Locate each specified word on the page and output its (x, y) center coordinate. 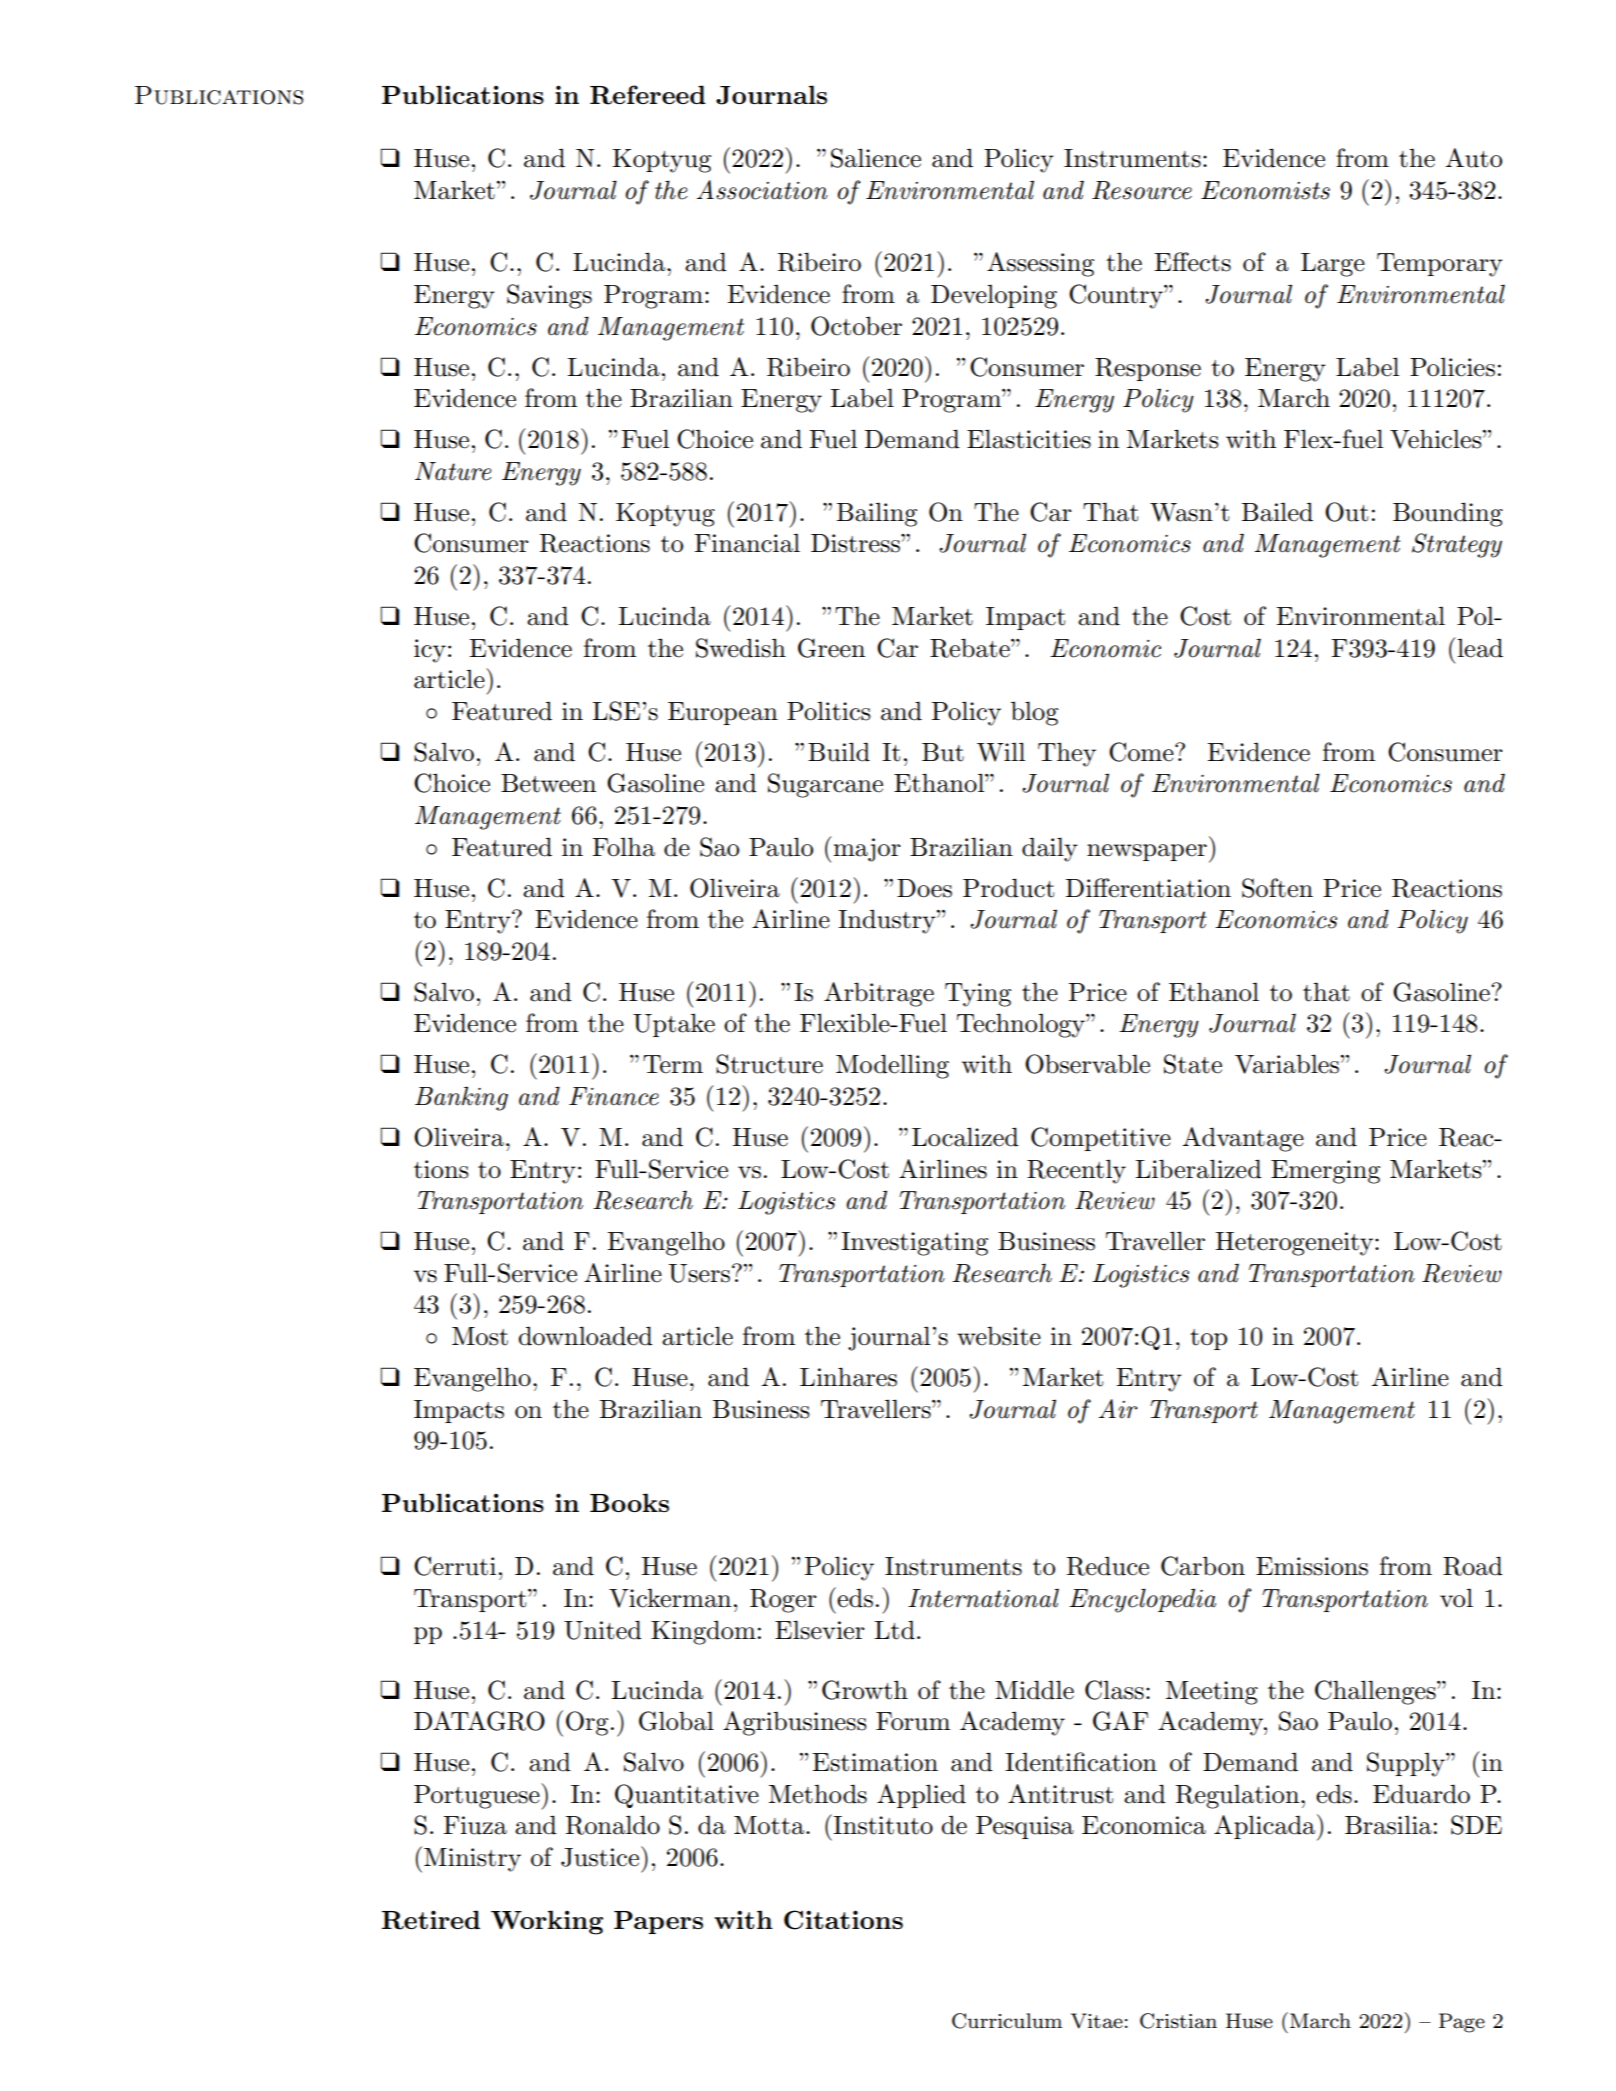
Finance (614, 1096)
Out (1346, 512)
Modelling (892, 1066)
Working (547, 1922)
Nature (453, 471)
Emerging (1325, 1172)
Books (629, 1502)
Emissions (1312, 1566)
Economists (1265, 190)
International (983, 1598)
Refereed (648, 95)
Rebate (971, 648)
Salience (876, 158)
